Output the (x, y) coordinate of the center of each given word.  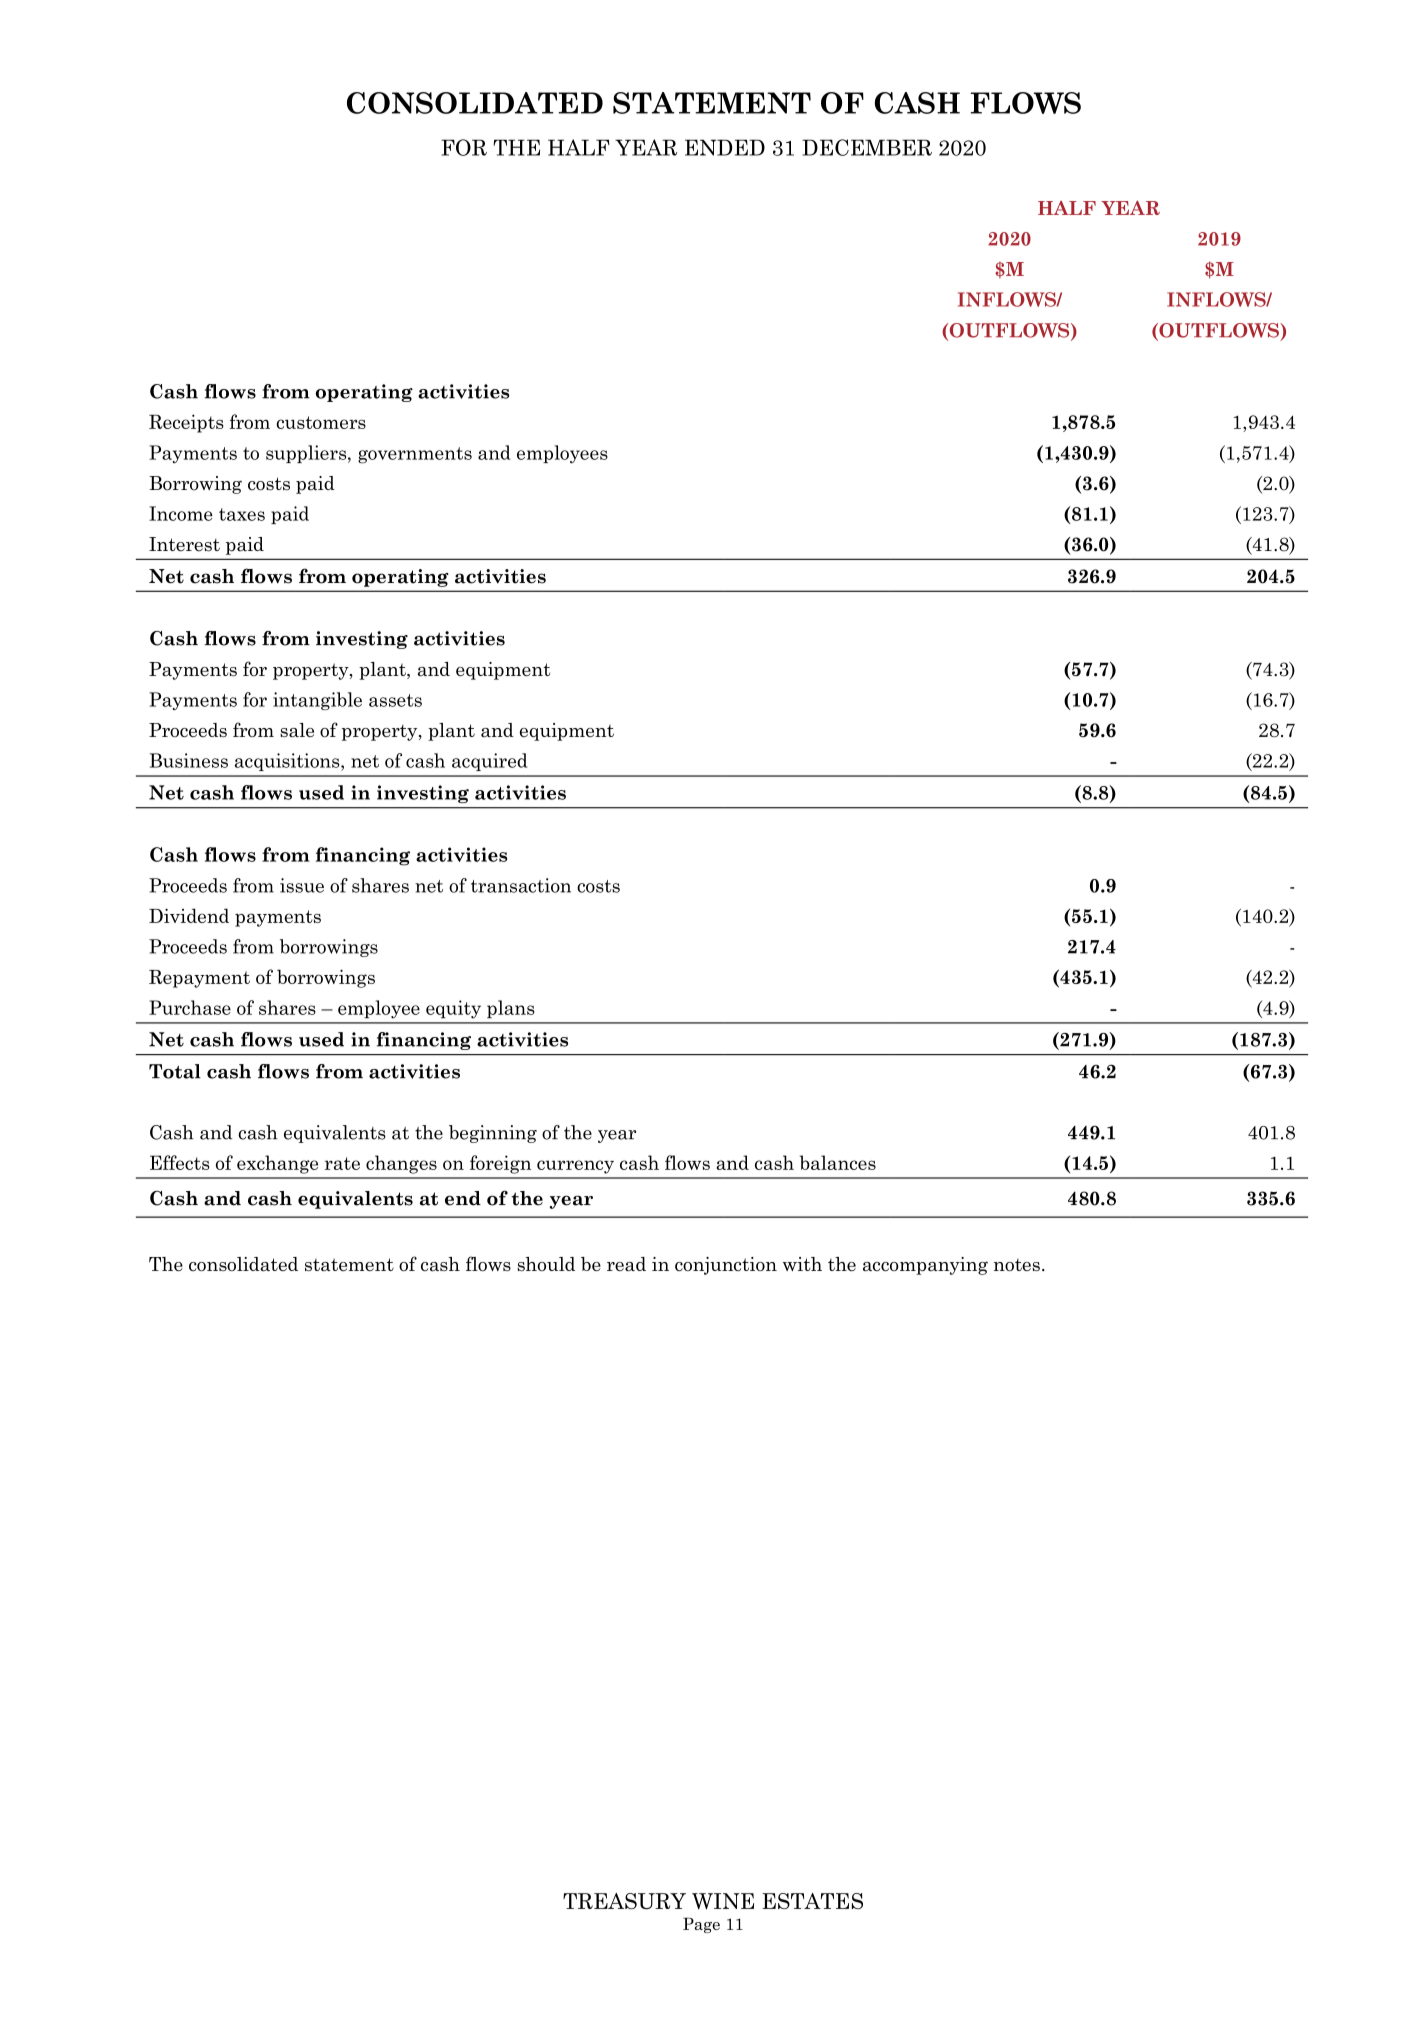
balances (838, 1162)
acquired (490, 762)
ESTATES (812, 1901)
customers (321, 422)
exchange (277, 1164)
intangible (317, 701)
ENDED (725, 147)
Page (701, 1925)
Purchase (190, 1007)
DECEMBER (867, 147)
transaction (521, 885)
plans (511, 1009)
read (626, 1264)
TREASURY (624, 1901)
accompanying (925, 1266)
